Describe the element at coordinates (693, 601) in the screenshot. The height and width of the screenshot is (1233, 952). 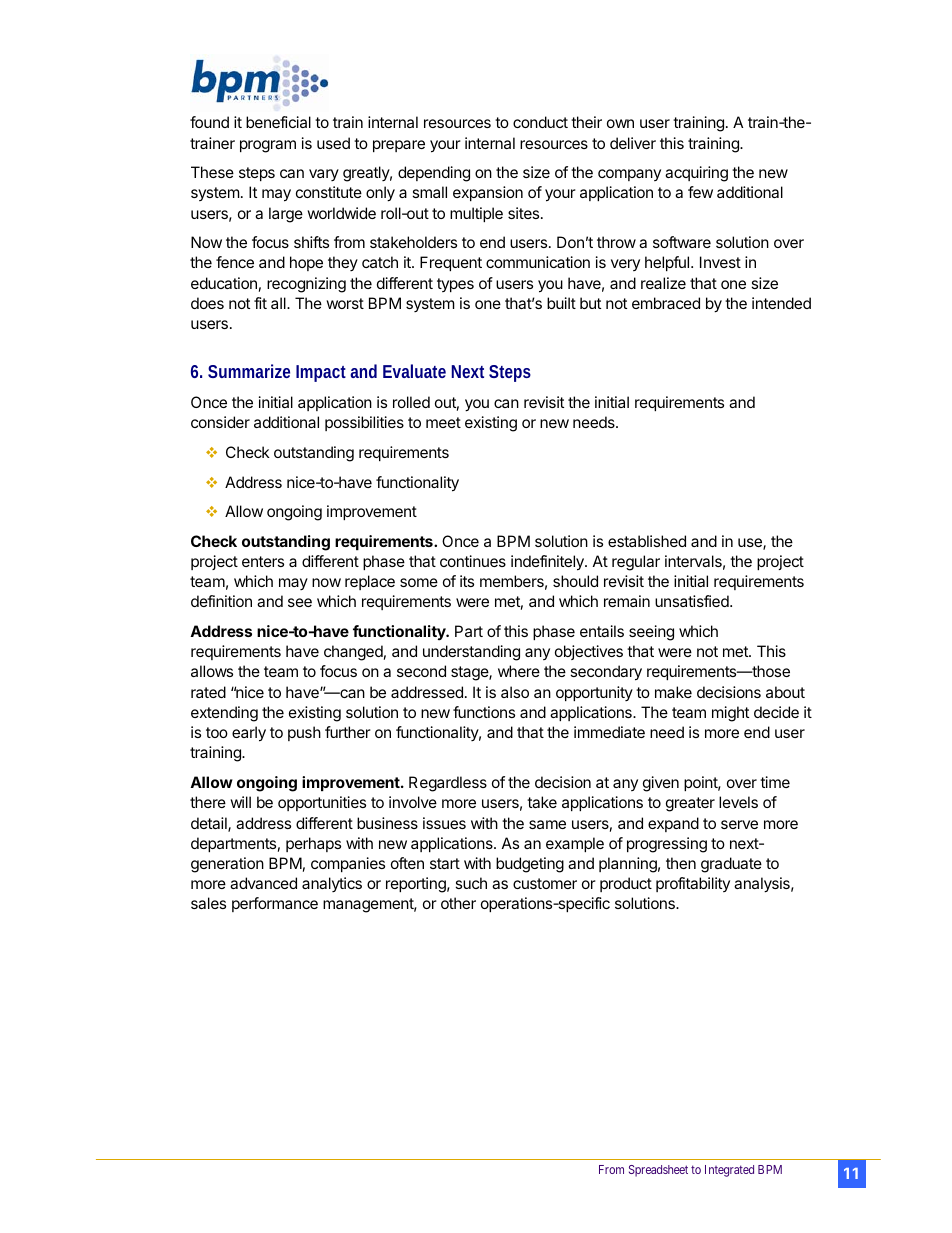
I see `unsatisfied` at that location.
